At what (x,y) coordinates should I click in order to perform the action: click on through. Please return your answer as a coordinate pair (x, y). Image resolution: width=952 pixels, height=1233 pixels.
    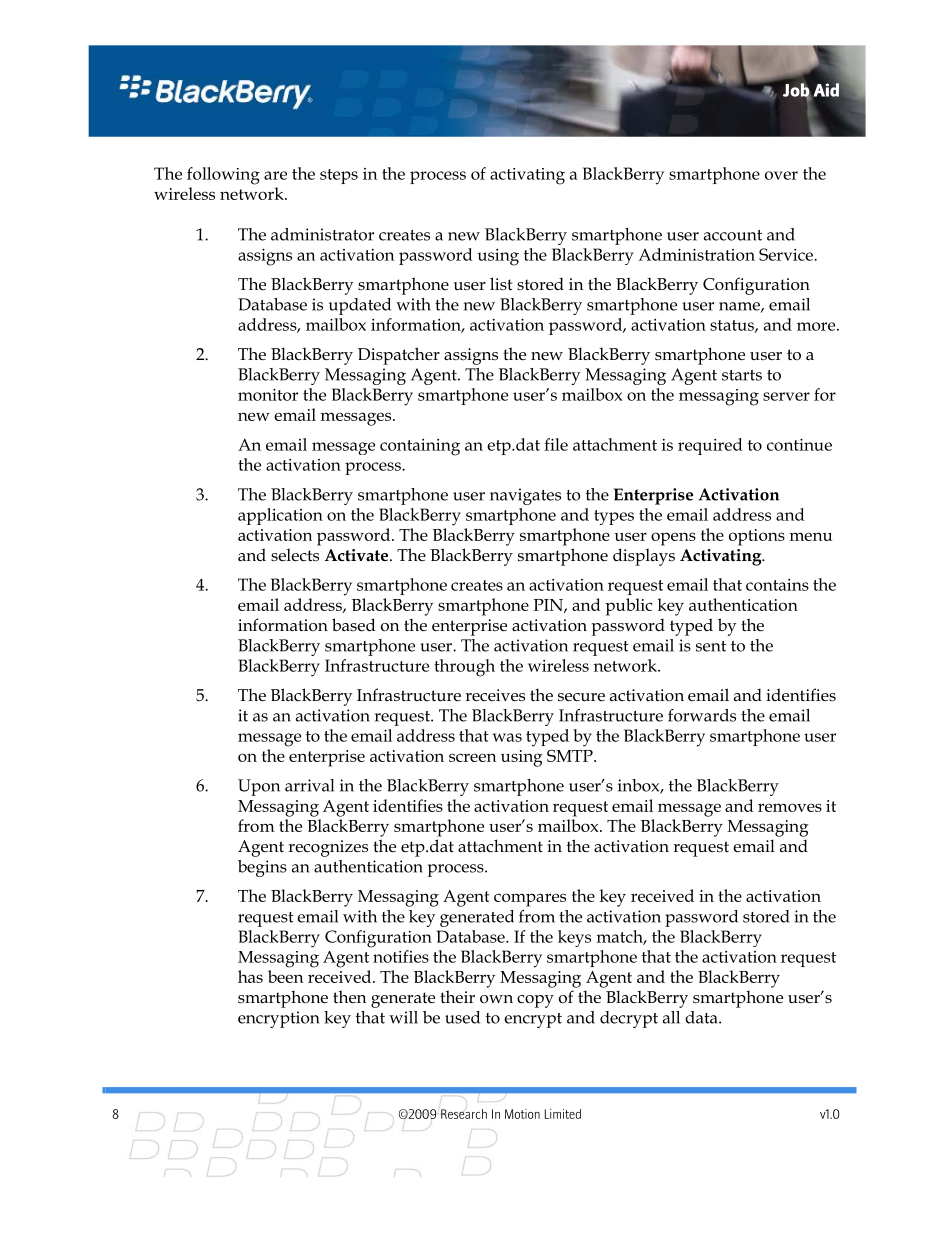
    Looking at the image, I should click on (464, 668).
